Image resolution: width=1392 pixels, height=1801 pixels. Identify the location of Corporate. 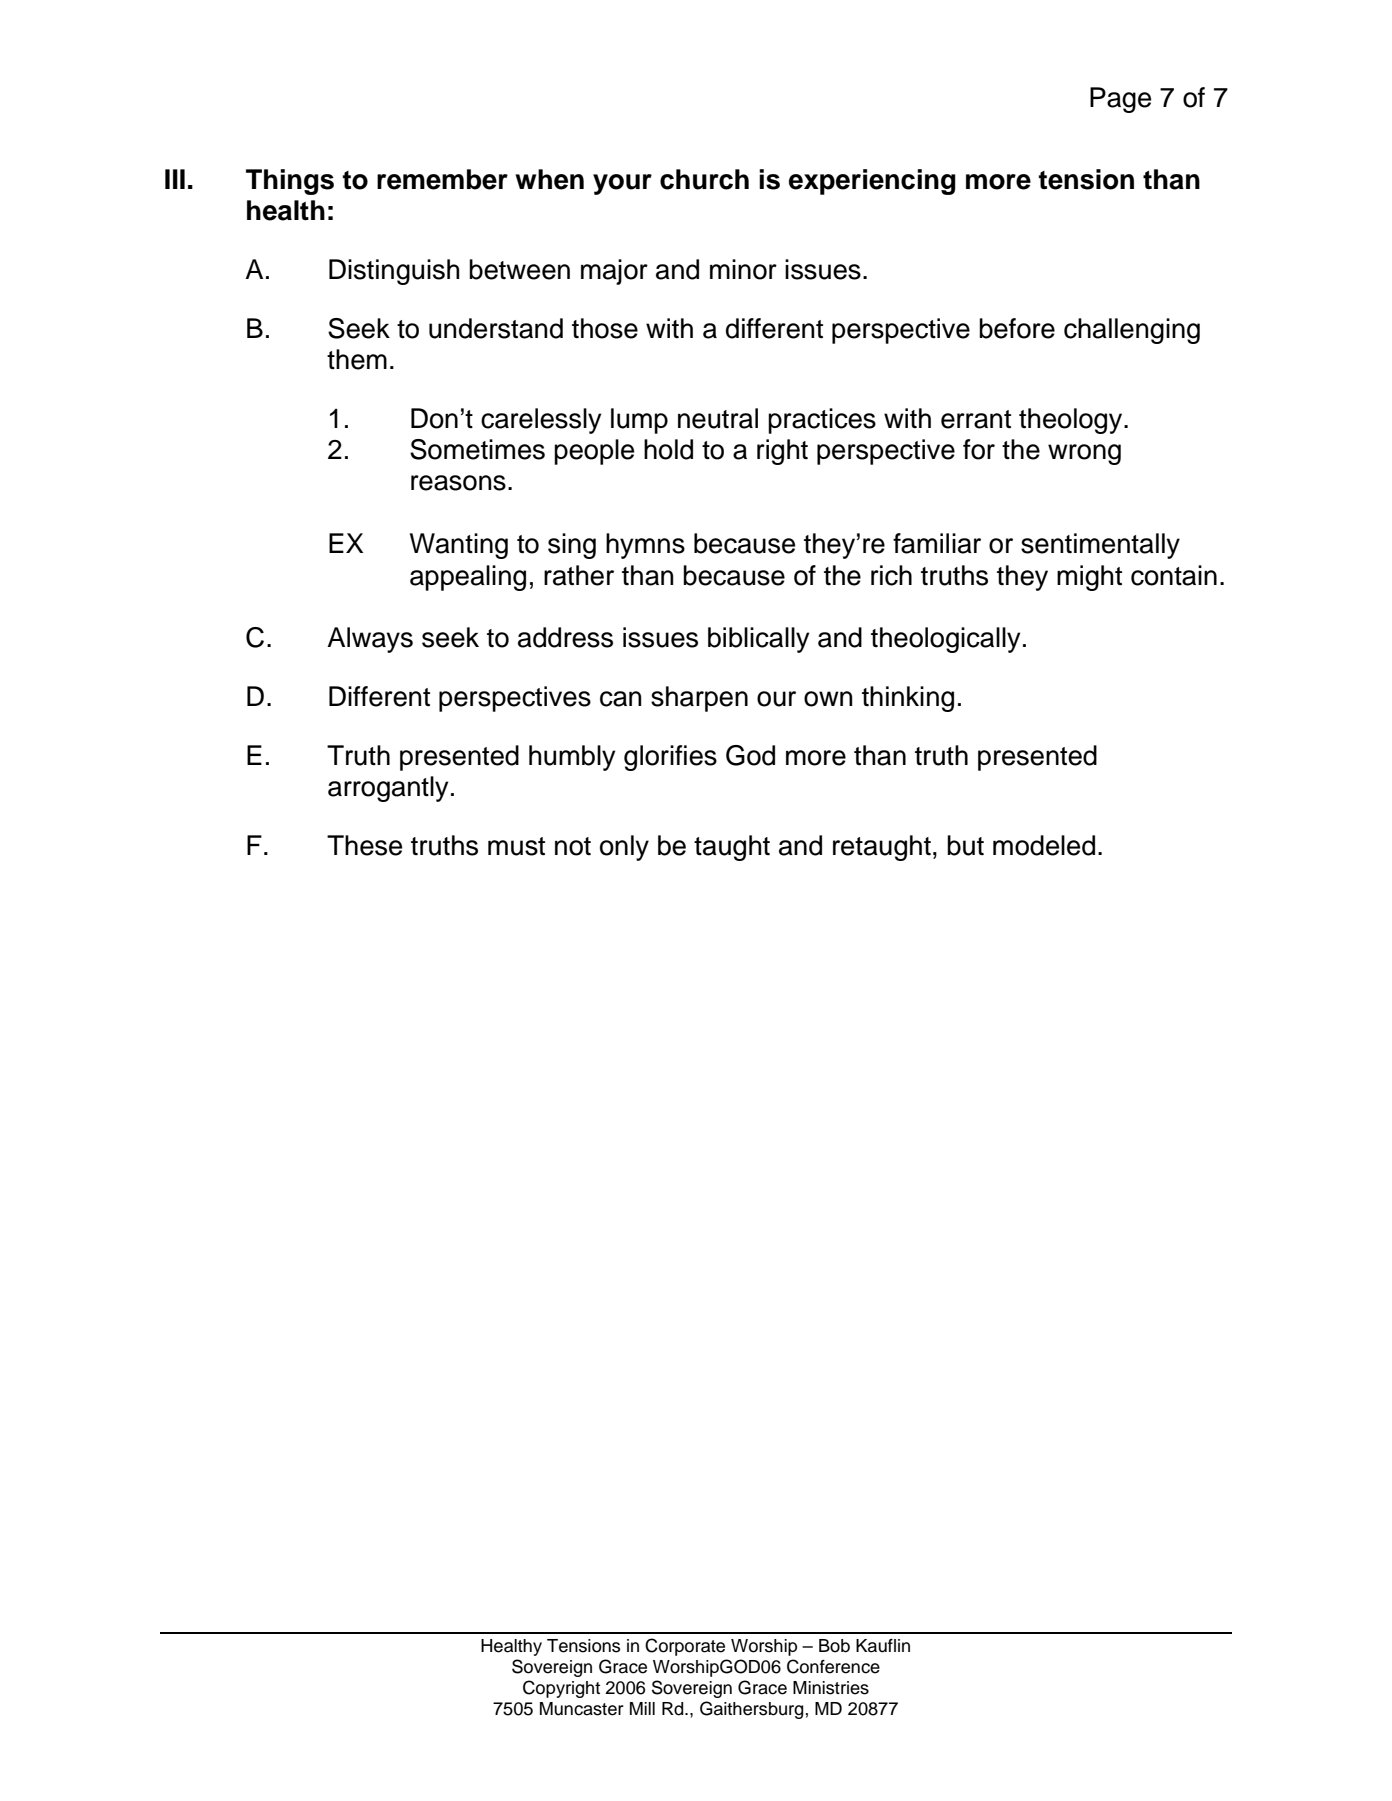
(685, 1647).
